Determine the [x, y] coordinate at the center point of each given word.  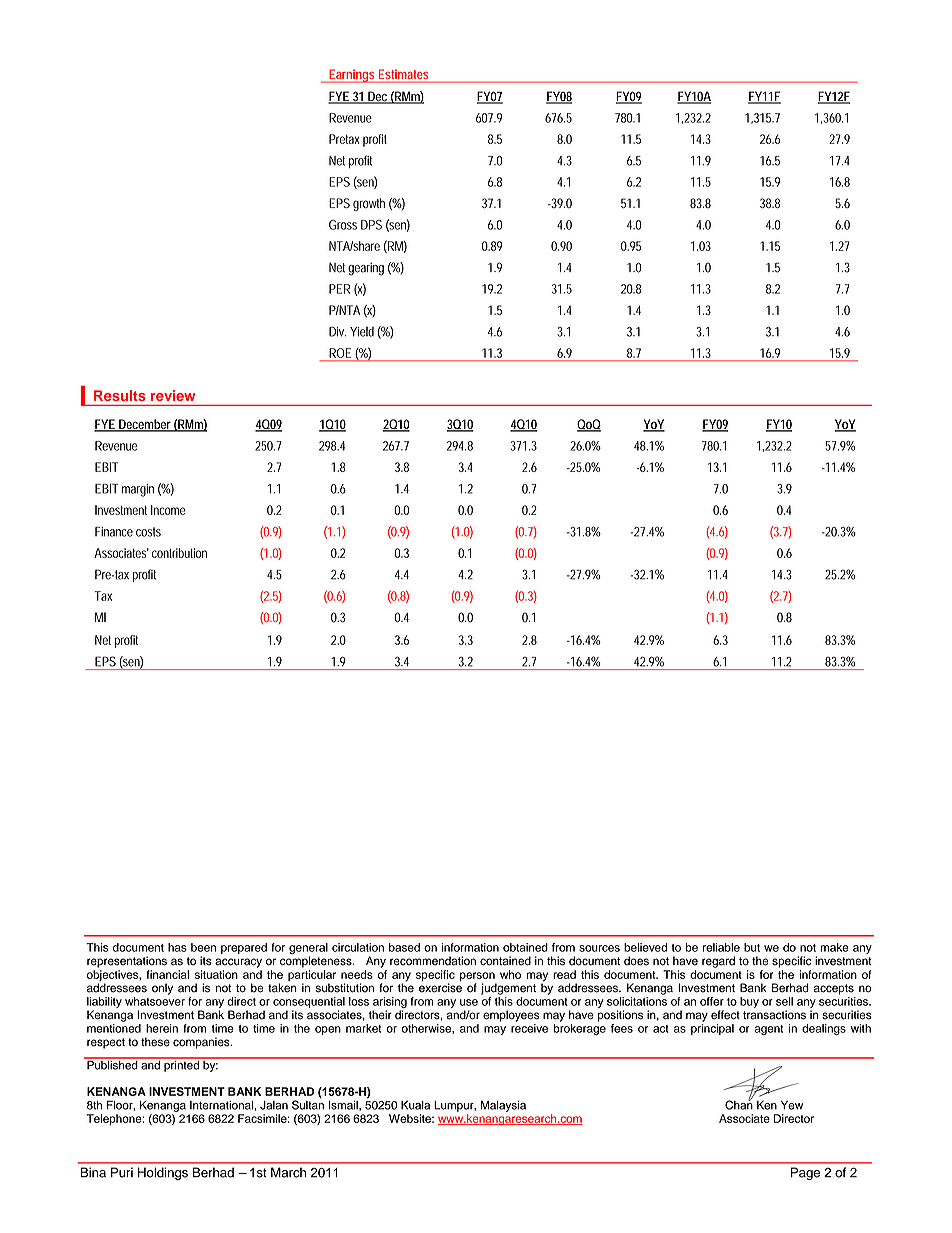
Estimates [403, 75]
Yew [792, 1105]
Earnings [352, 76]
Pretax [344, 139]
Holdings [163, 1173]
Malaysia [503, 1106]
